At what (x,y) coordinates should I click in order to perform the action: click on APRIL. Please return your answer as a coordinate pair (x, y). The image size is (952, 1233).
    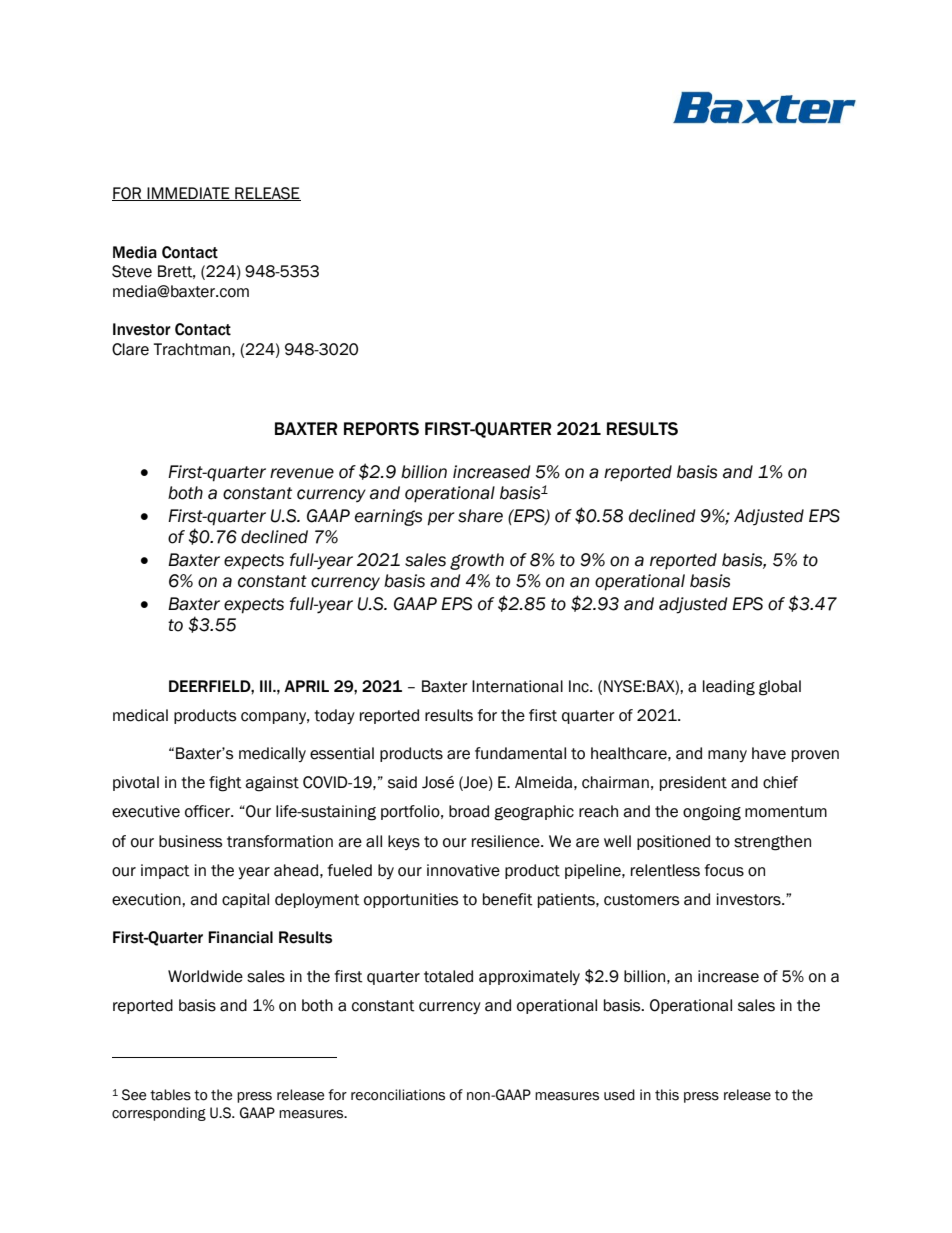
    Looking at the image, I should click on (306, 686).
